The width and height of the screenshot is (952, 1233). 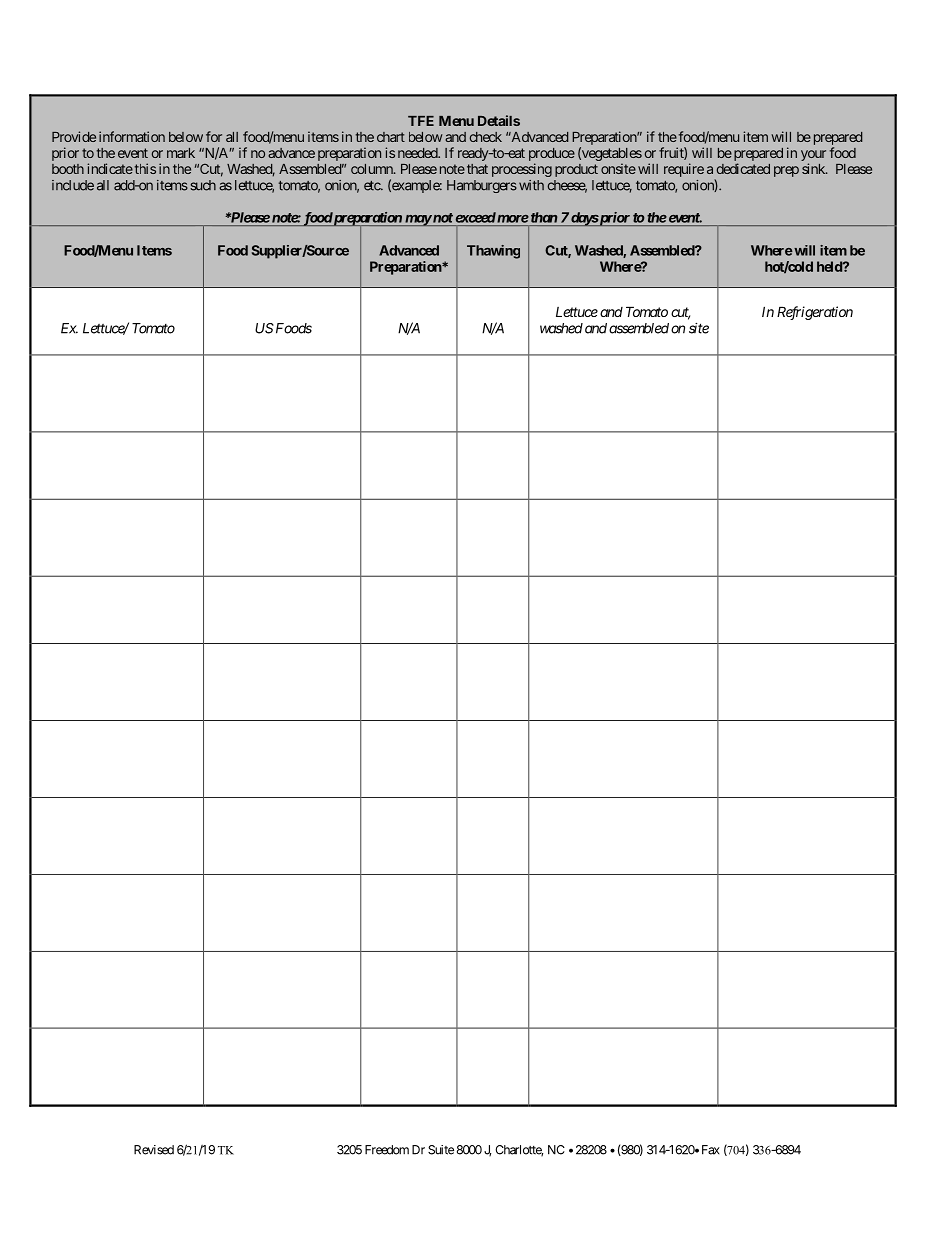 What do you see at coordinates (493, 252) in the screenshot?
I see `Thawing` at bounding box center [493, 252].
